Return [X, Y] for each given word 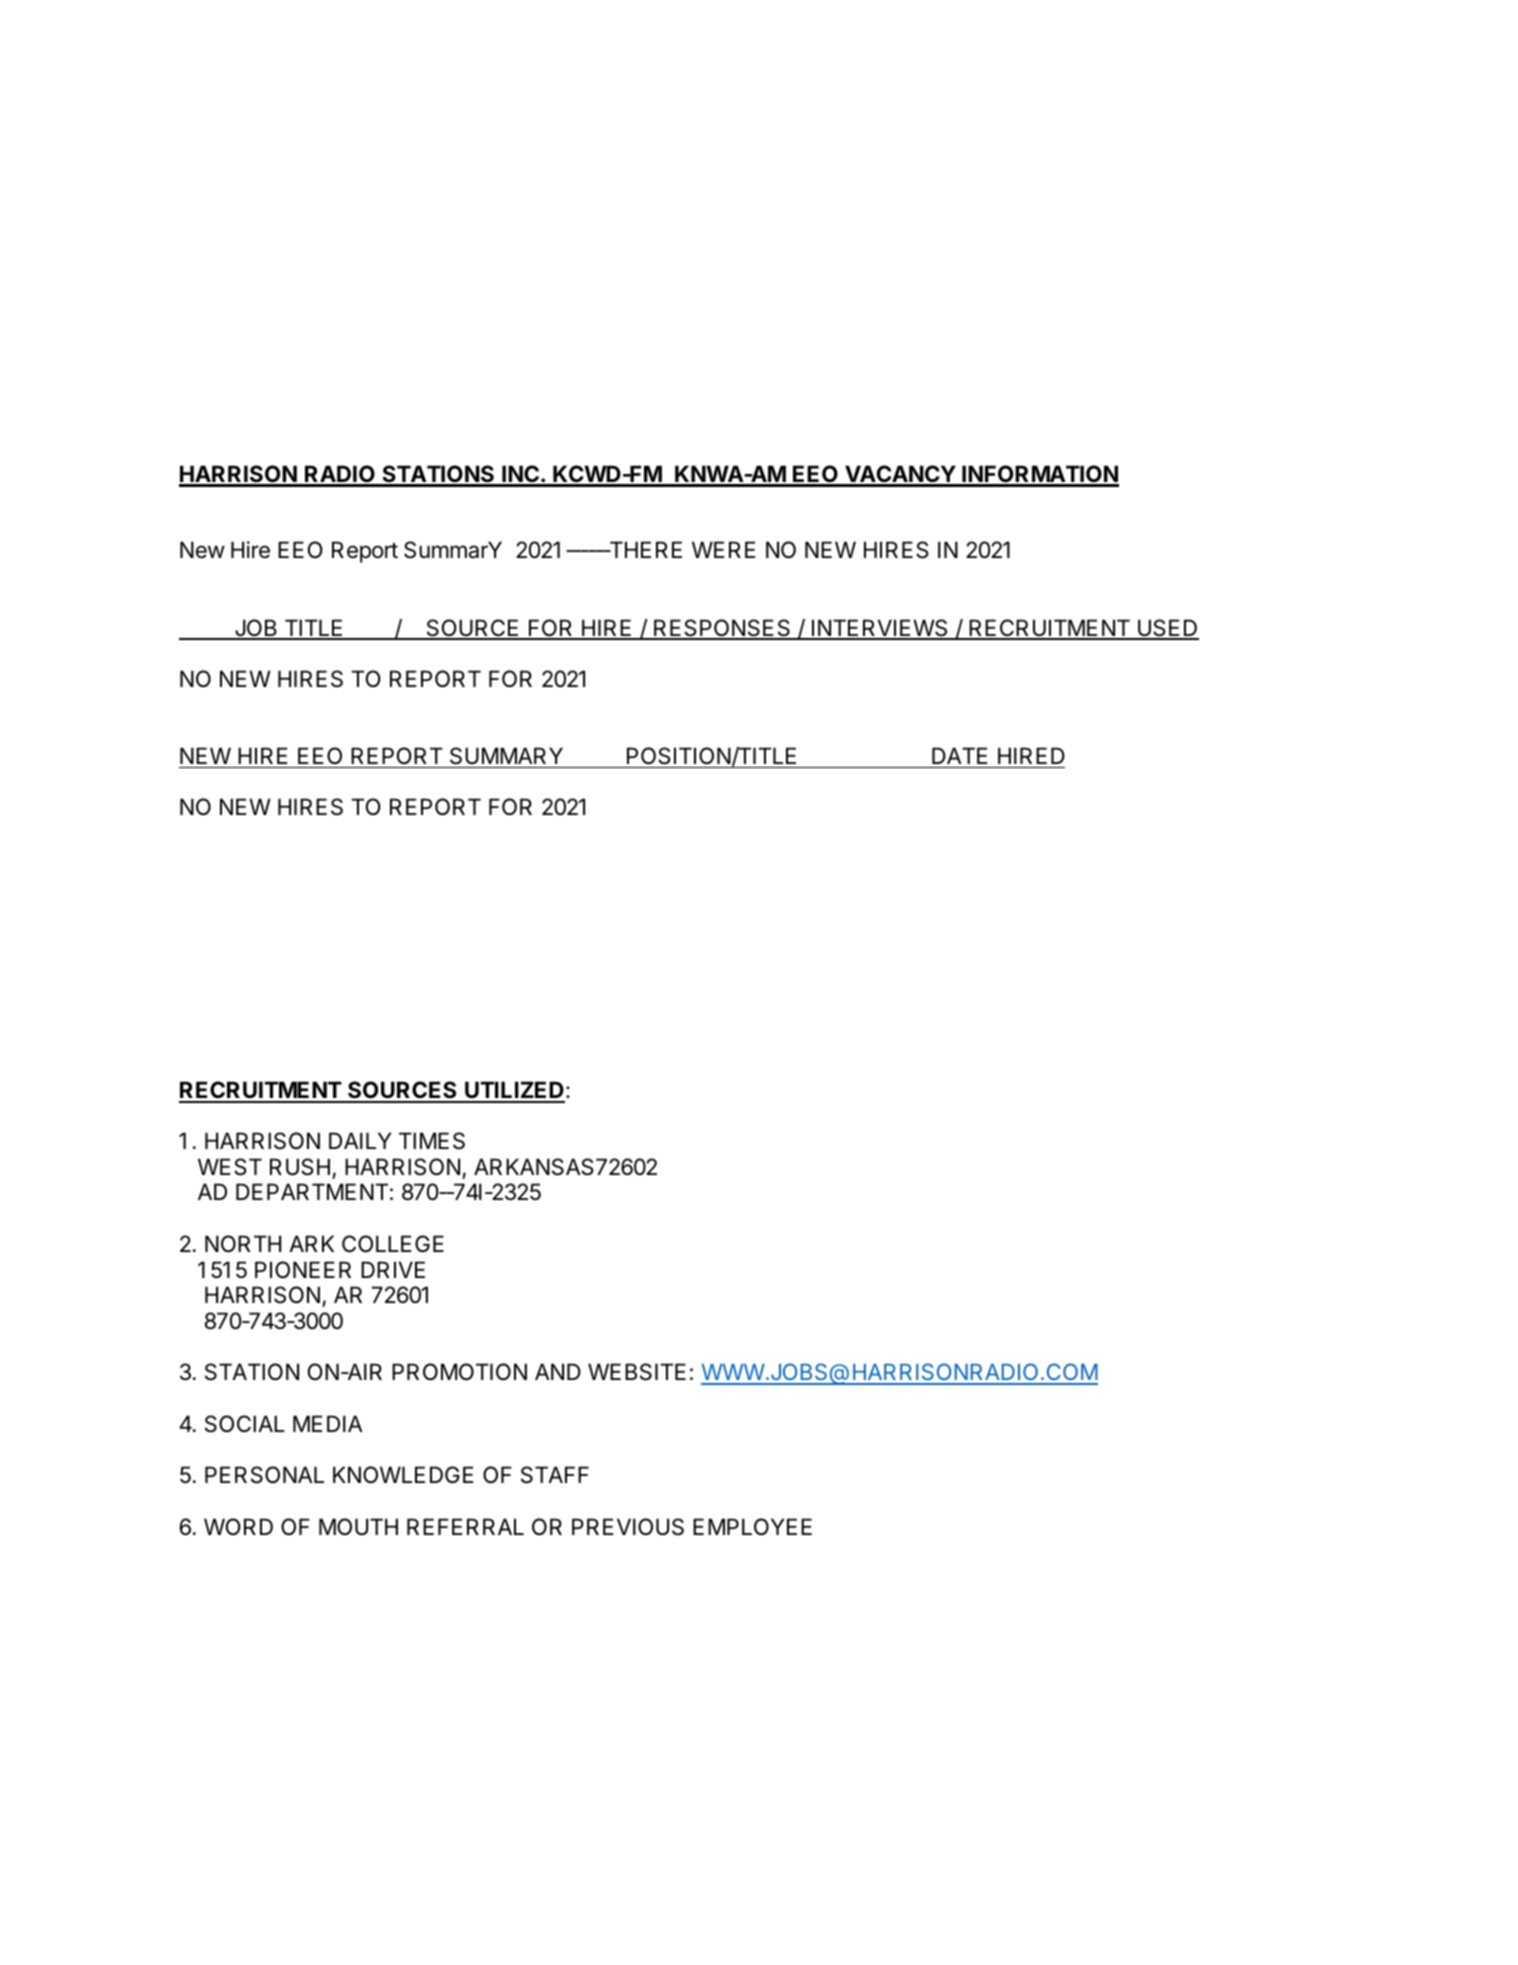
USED [1167, 629]
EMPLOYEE [752, 1526]
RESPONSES [722, 629]
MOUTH [358, 1527]
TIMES [432, 1141]
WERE [724, 549]
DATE [960, 755]
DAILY [360, 1140]
